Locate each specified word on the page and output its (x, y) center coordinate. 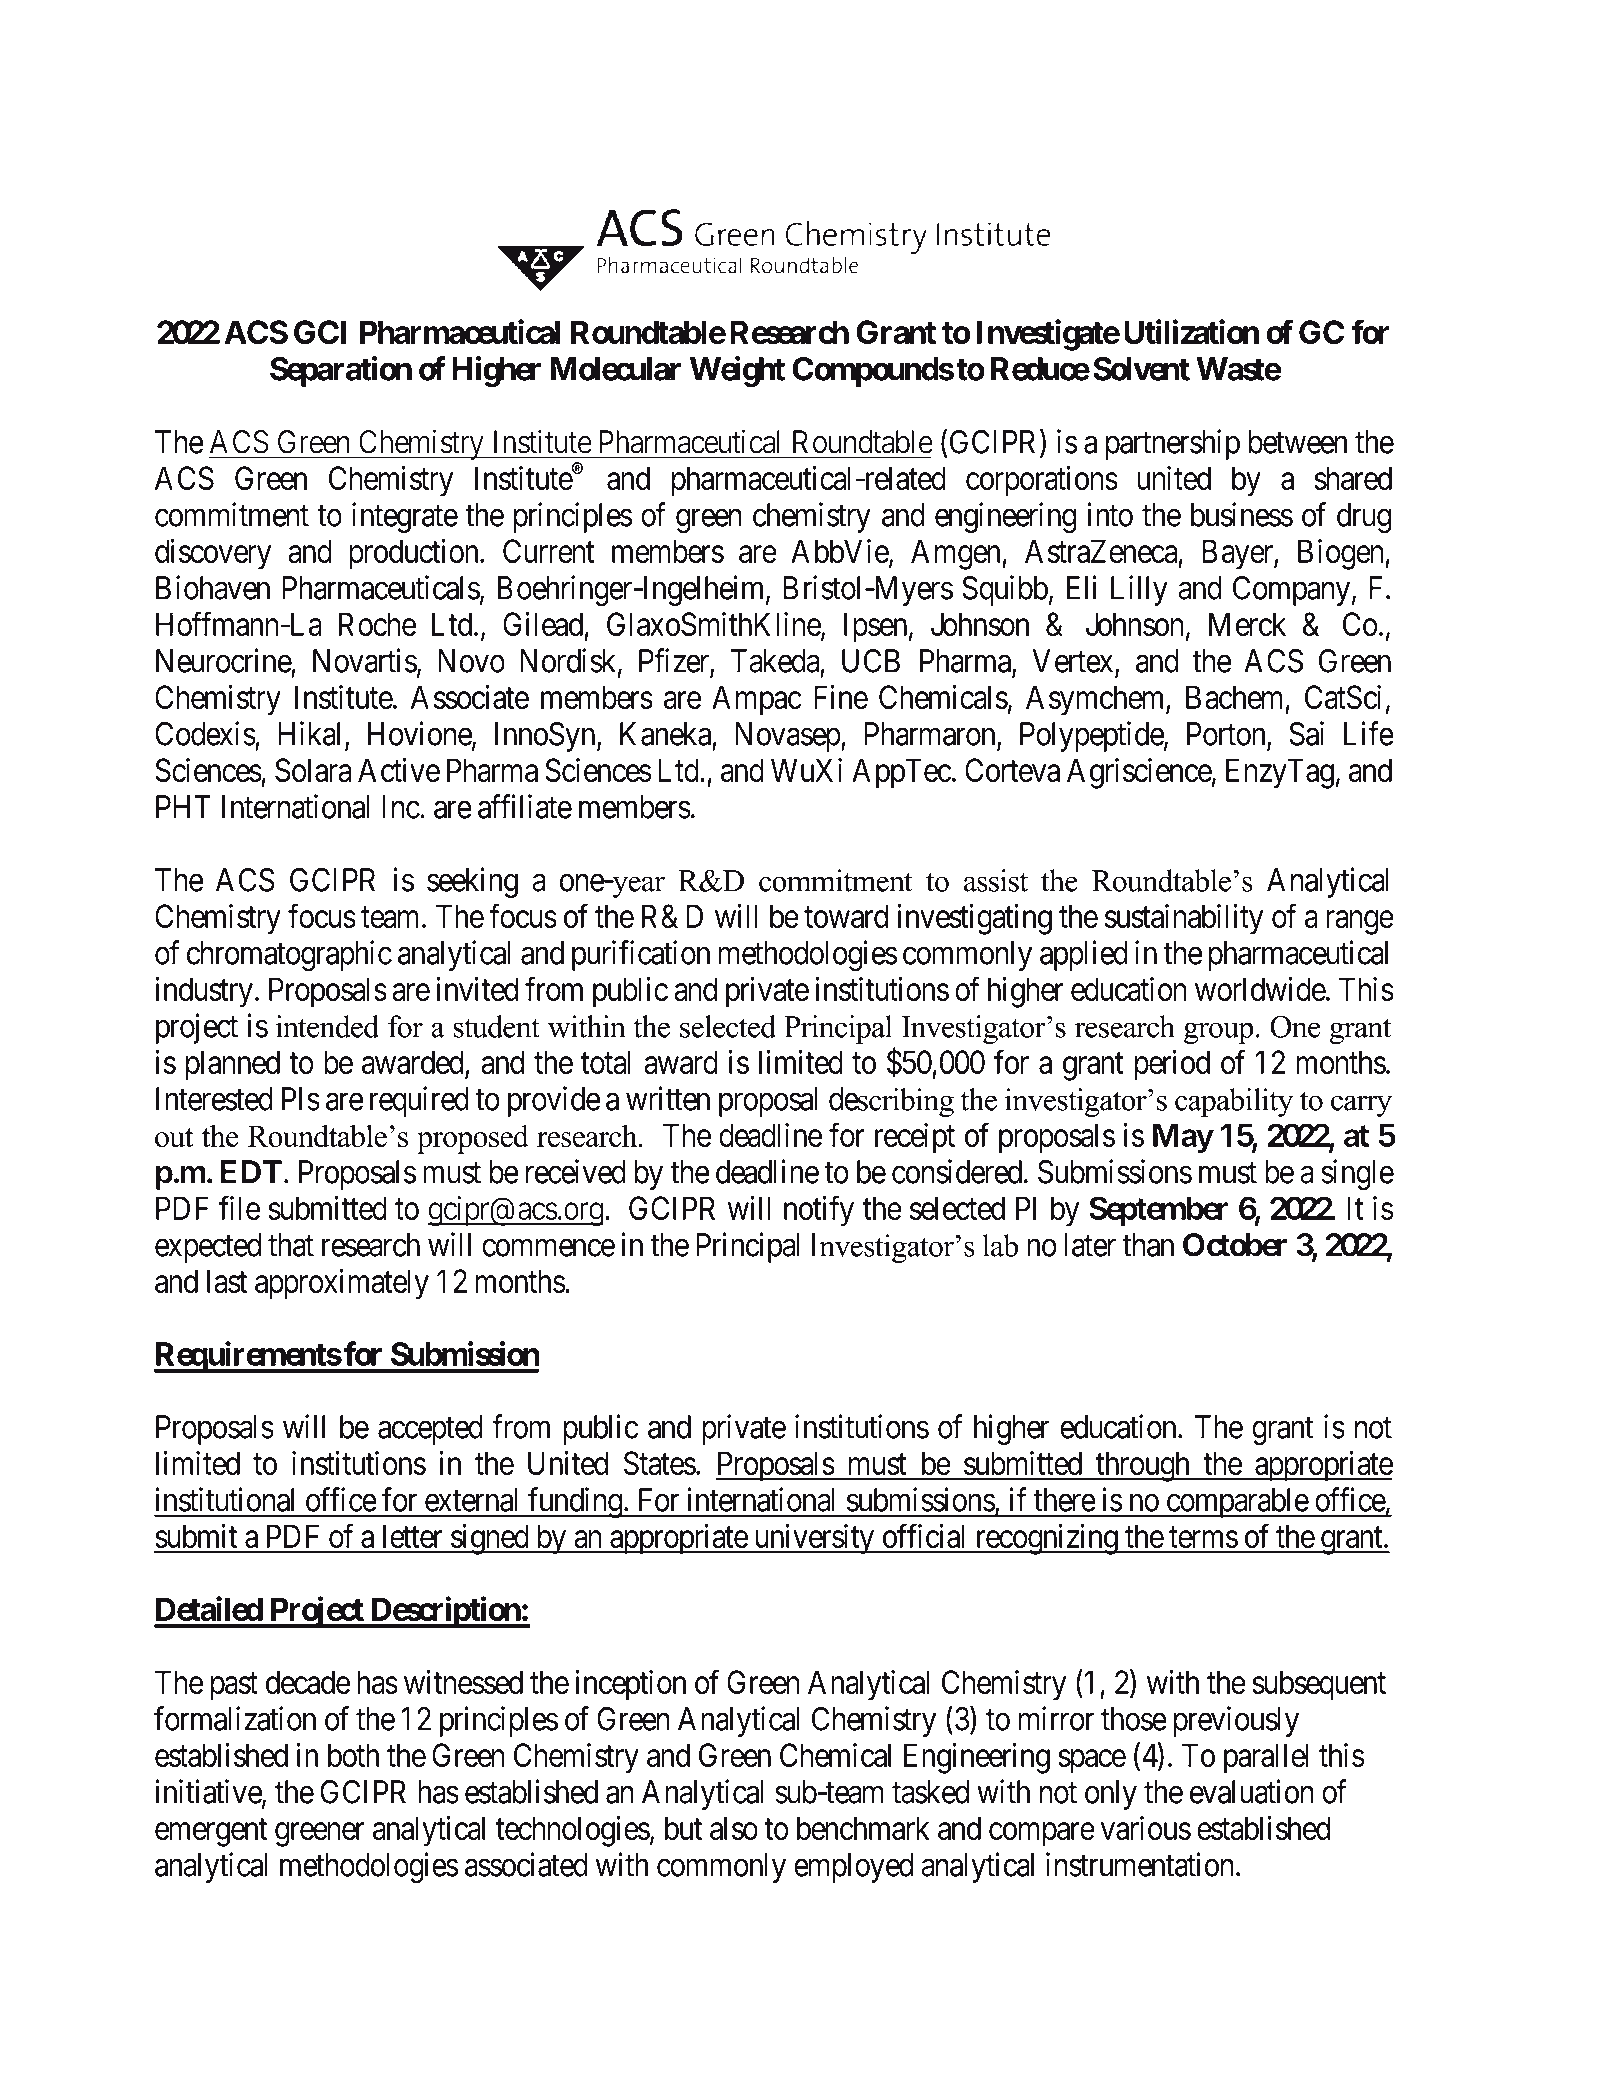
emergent (211, 1833)
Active (399, 770)
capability (1234, 1102)
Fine (841, 697)
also (734, 1828)
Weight (737, 371)
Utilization (1191, 332)
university (814, 1539)
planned (233, 1065)
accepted (430, 1430)
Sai (1306, 733)
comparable (1237, 1503)
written (668, 1098)
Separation (341, 371)
